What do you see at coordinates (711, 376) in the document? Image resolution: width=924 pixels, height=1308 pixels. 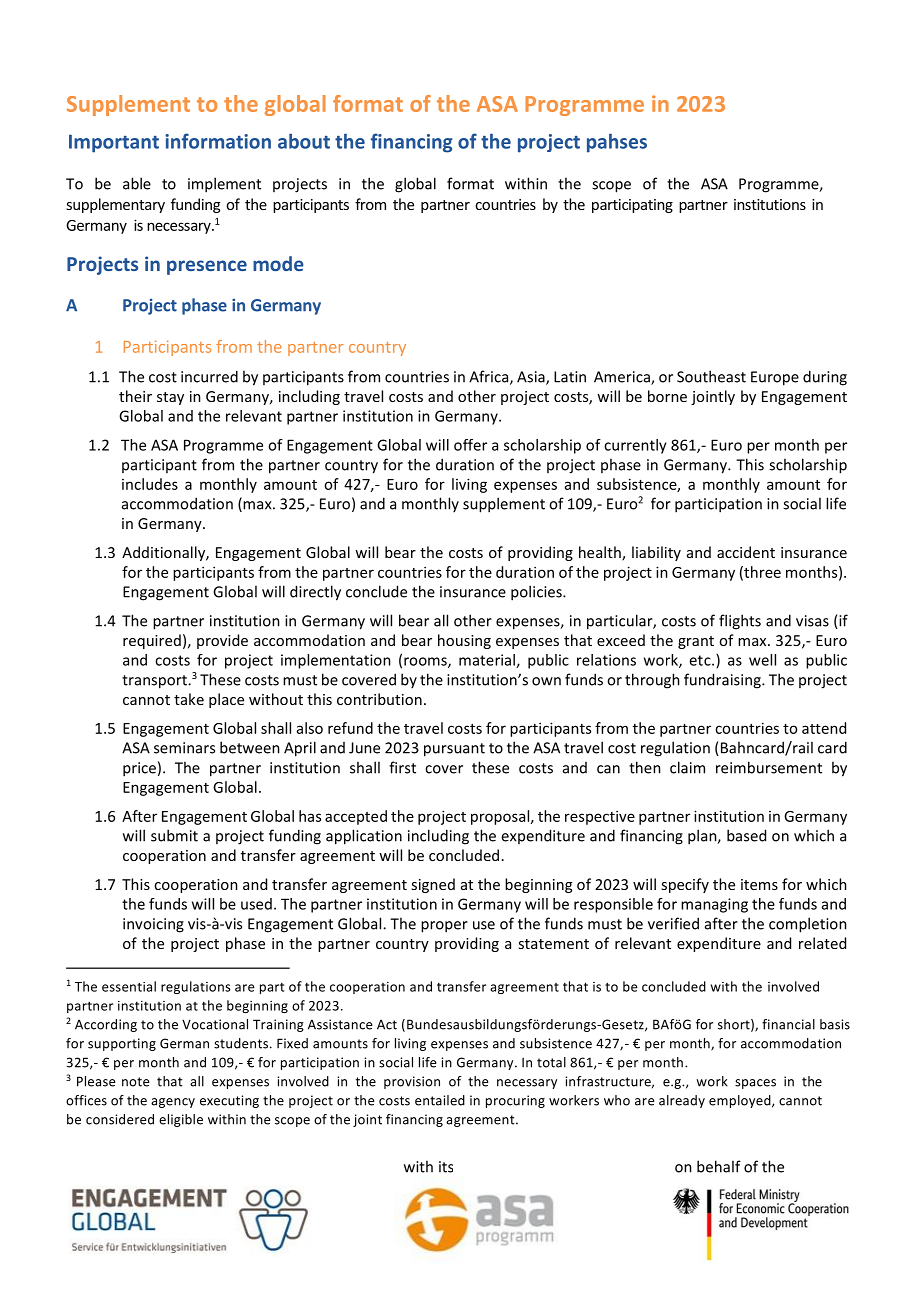 I see `Southeast` at bounding box center [711, 376].
